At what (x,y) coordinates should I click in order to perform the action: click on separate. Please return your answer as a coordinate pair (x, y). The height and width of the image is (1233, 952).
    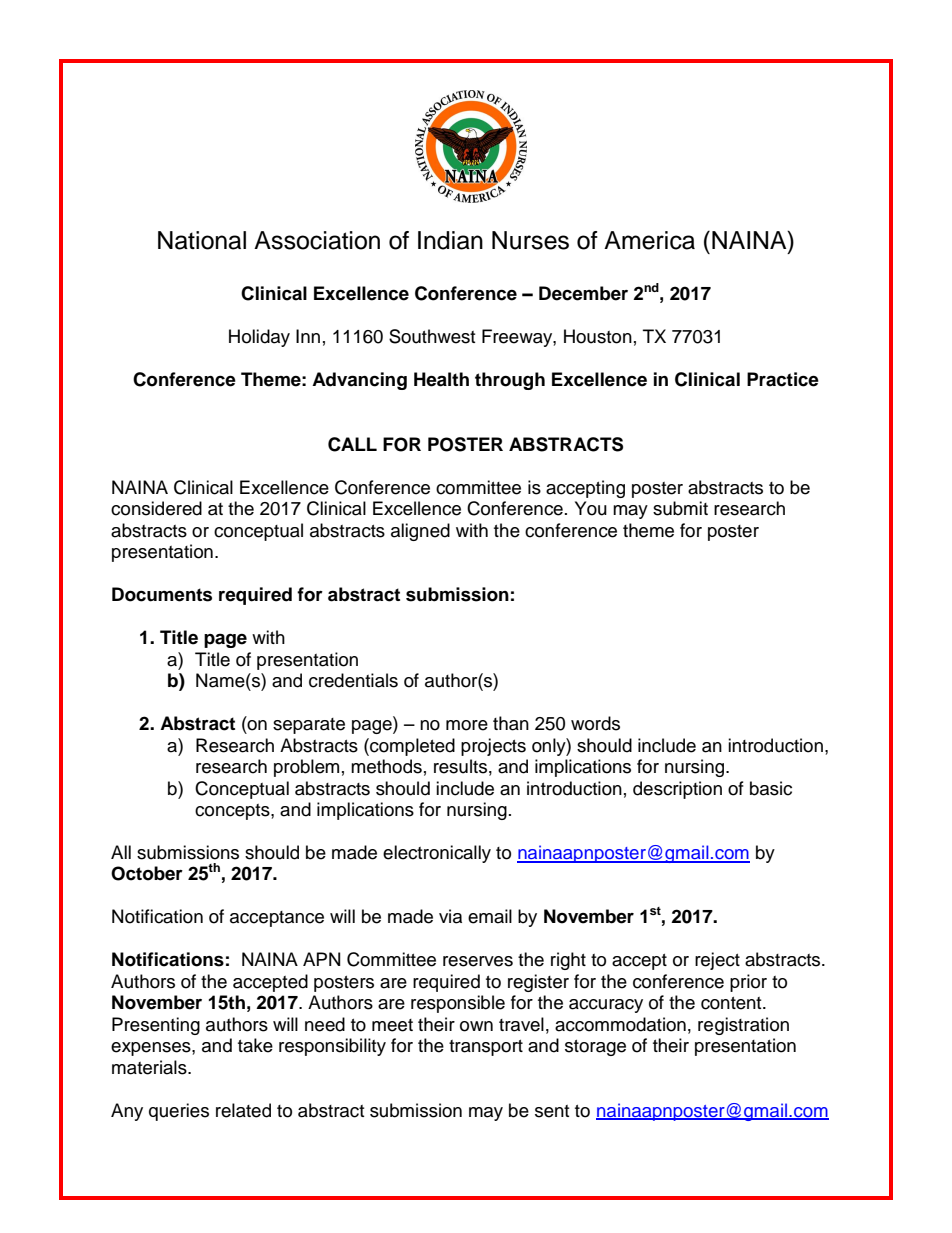
    Looking at the image, I should click on (309, 726).
